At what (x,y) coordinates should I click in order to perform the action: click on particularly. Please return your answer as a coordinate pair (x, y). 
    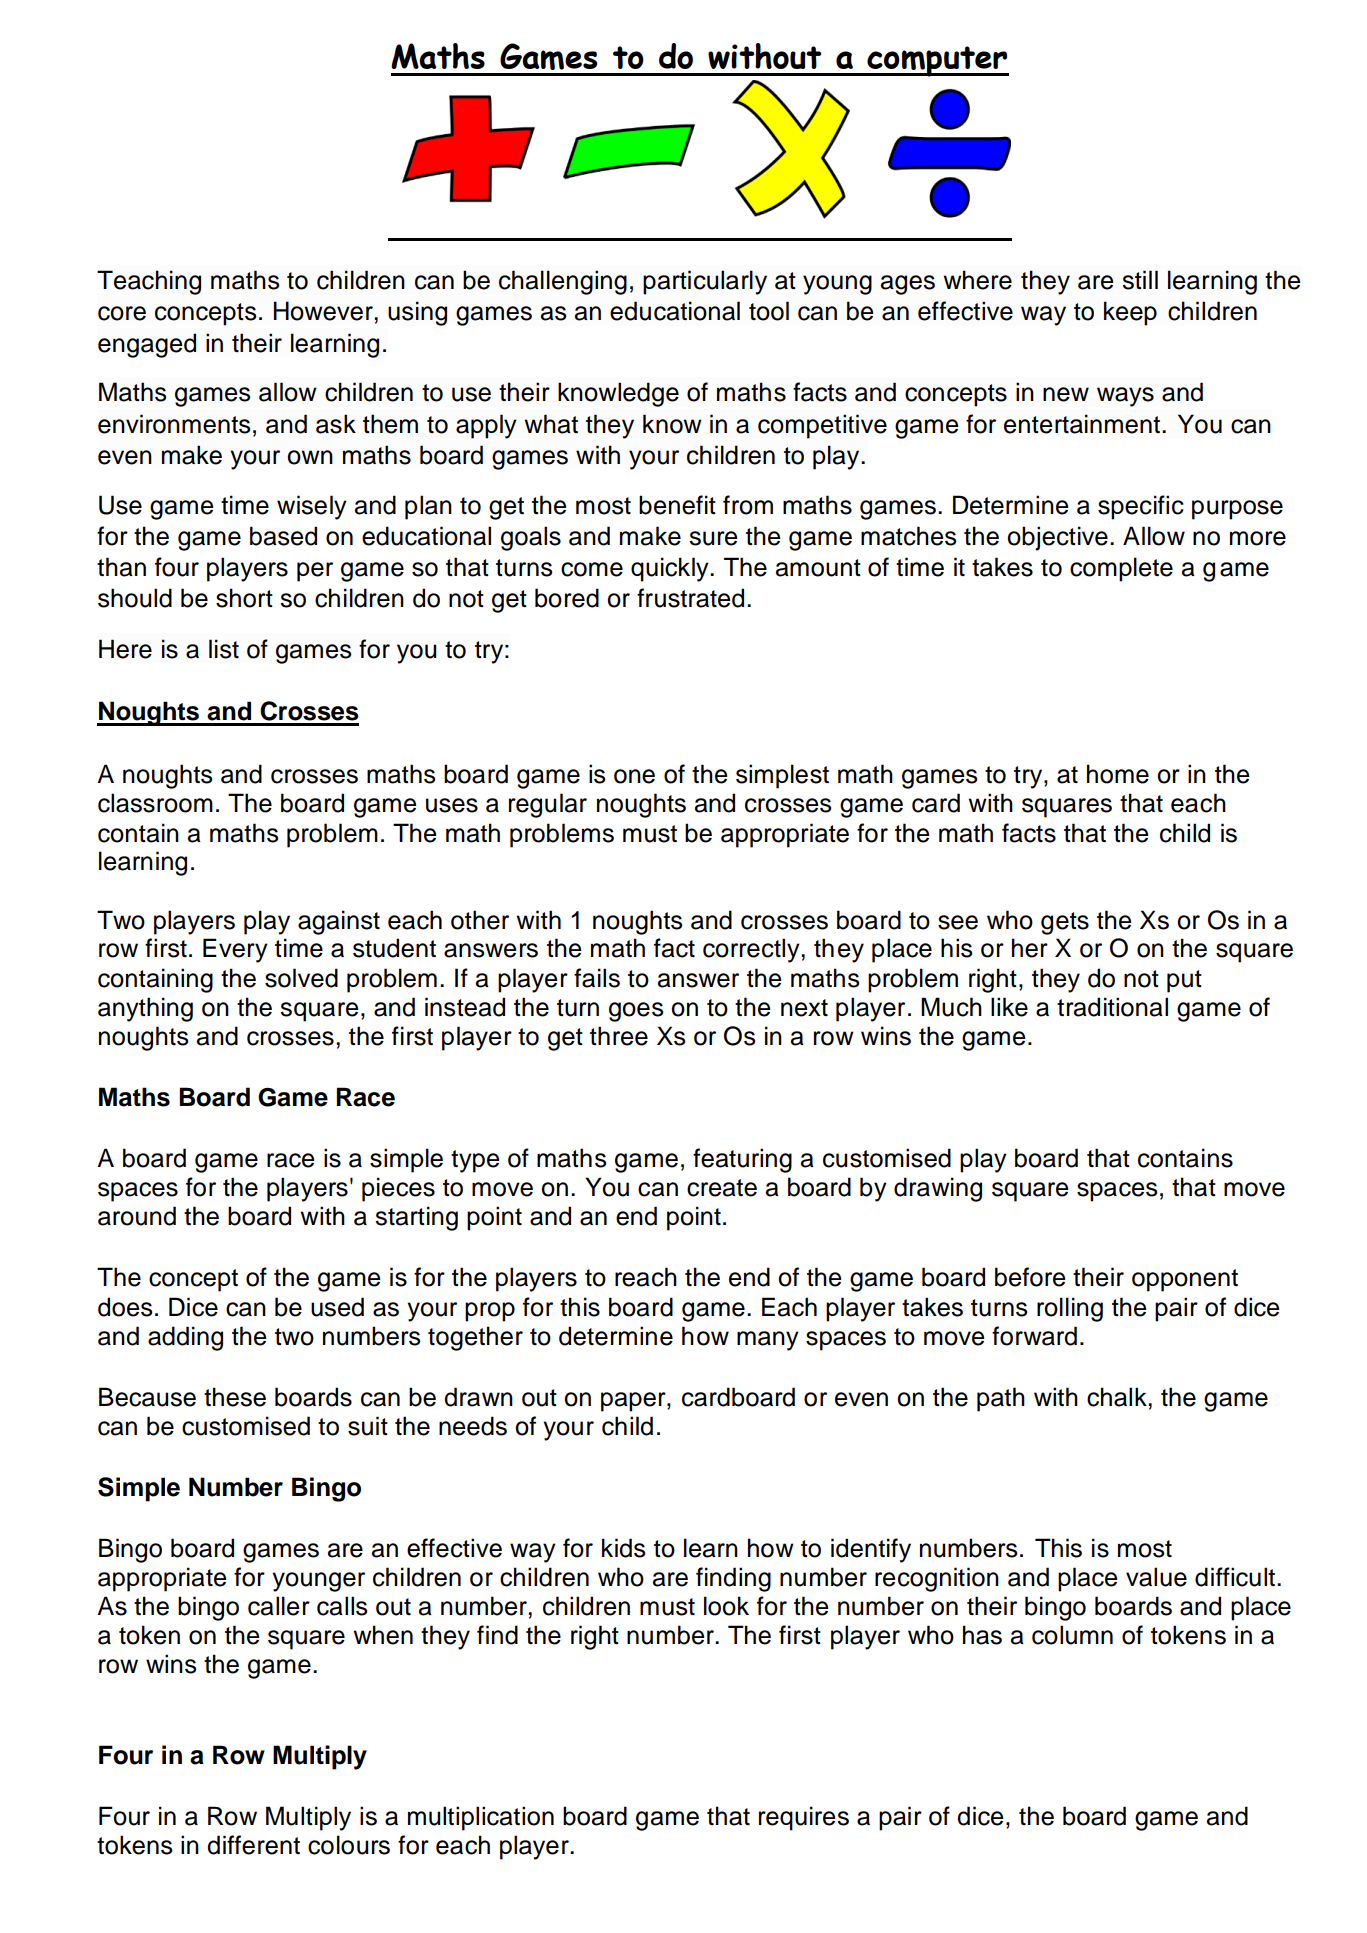
    Looking at the image, I should click on (705, 282).
